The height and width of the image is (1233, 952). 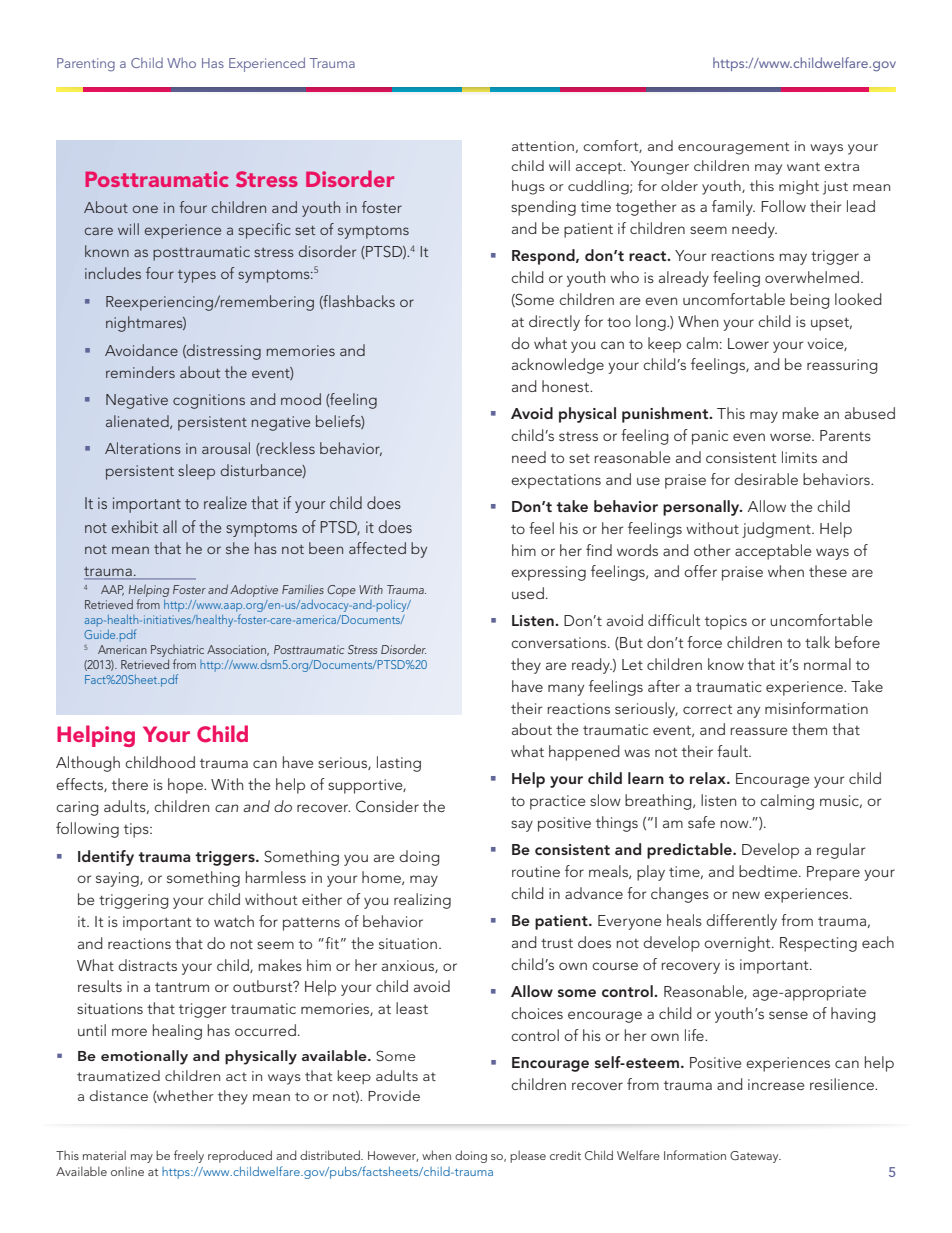 I want to click on attention, so click(x=543, y=146).
